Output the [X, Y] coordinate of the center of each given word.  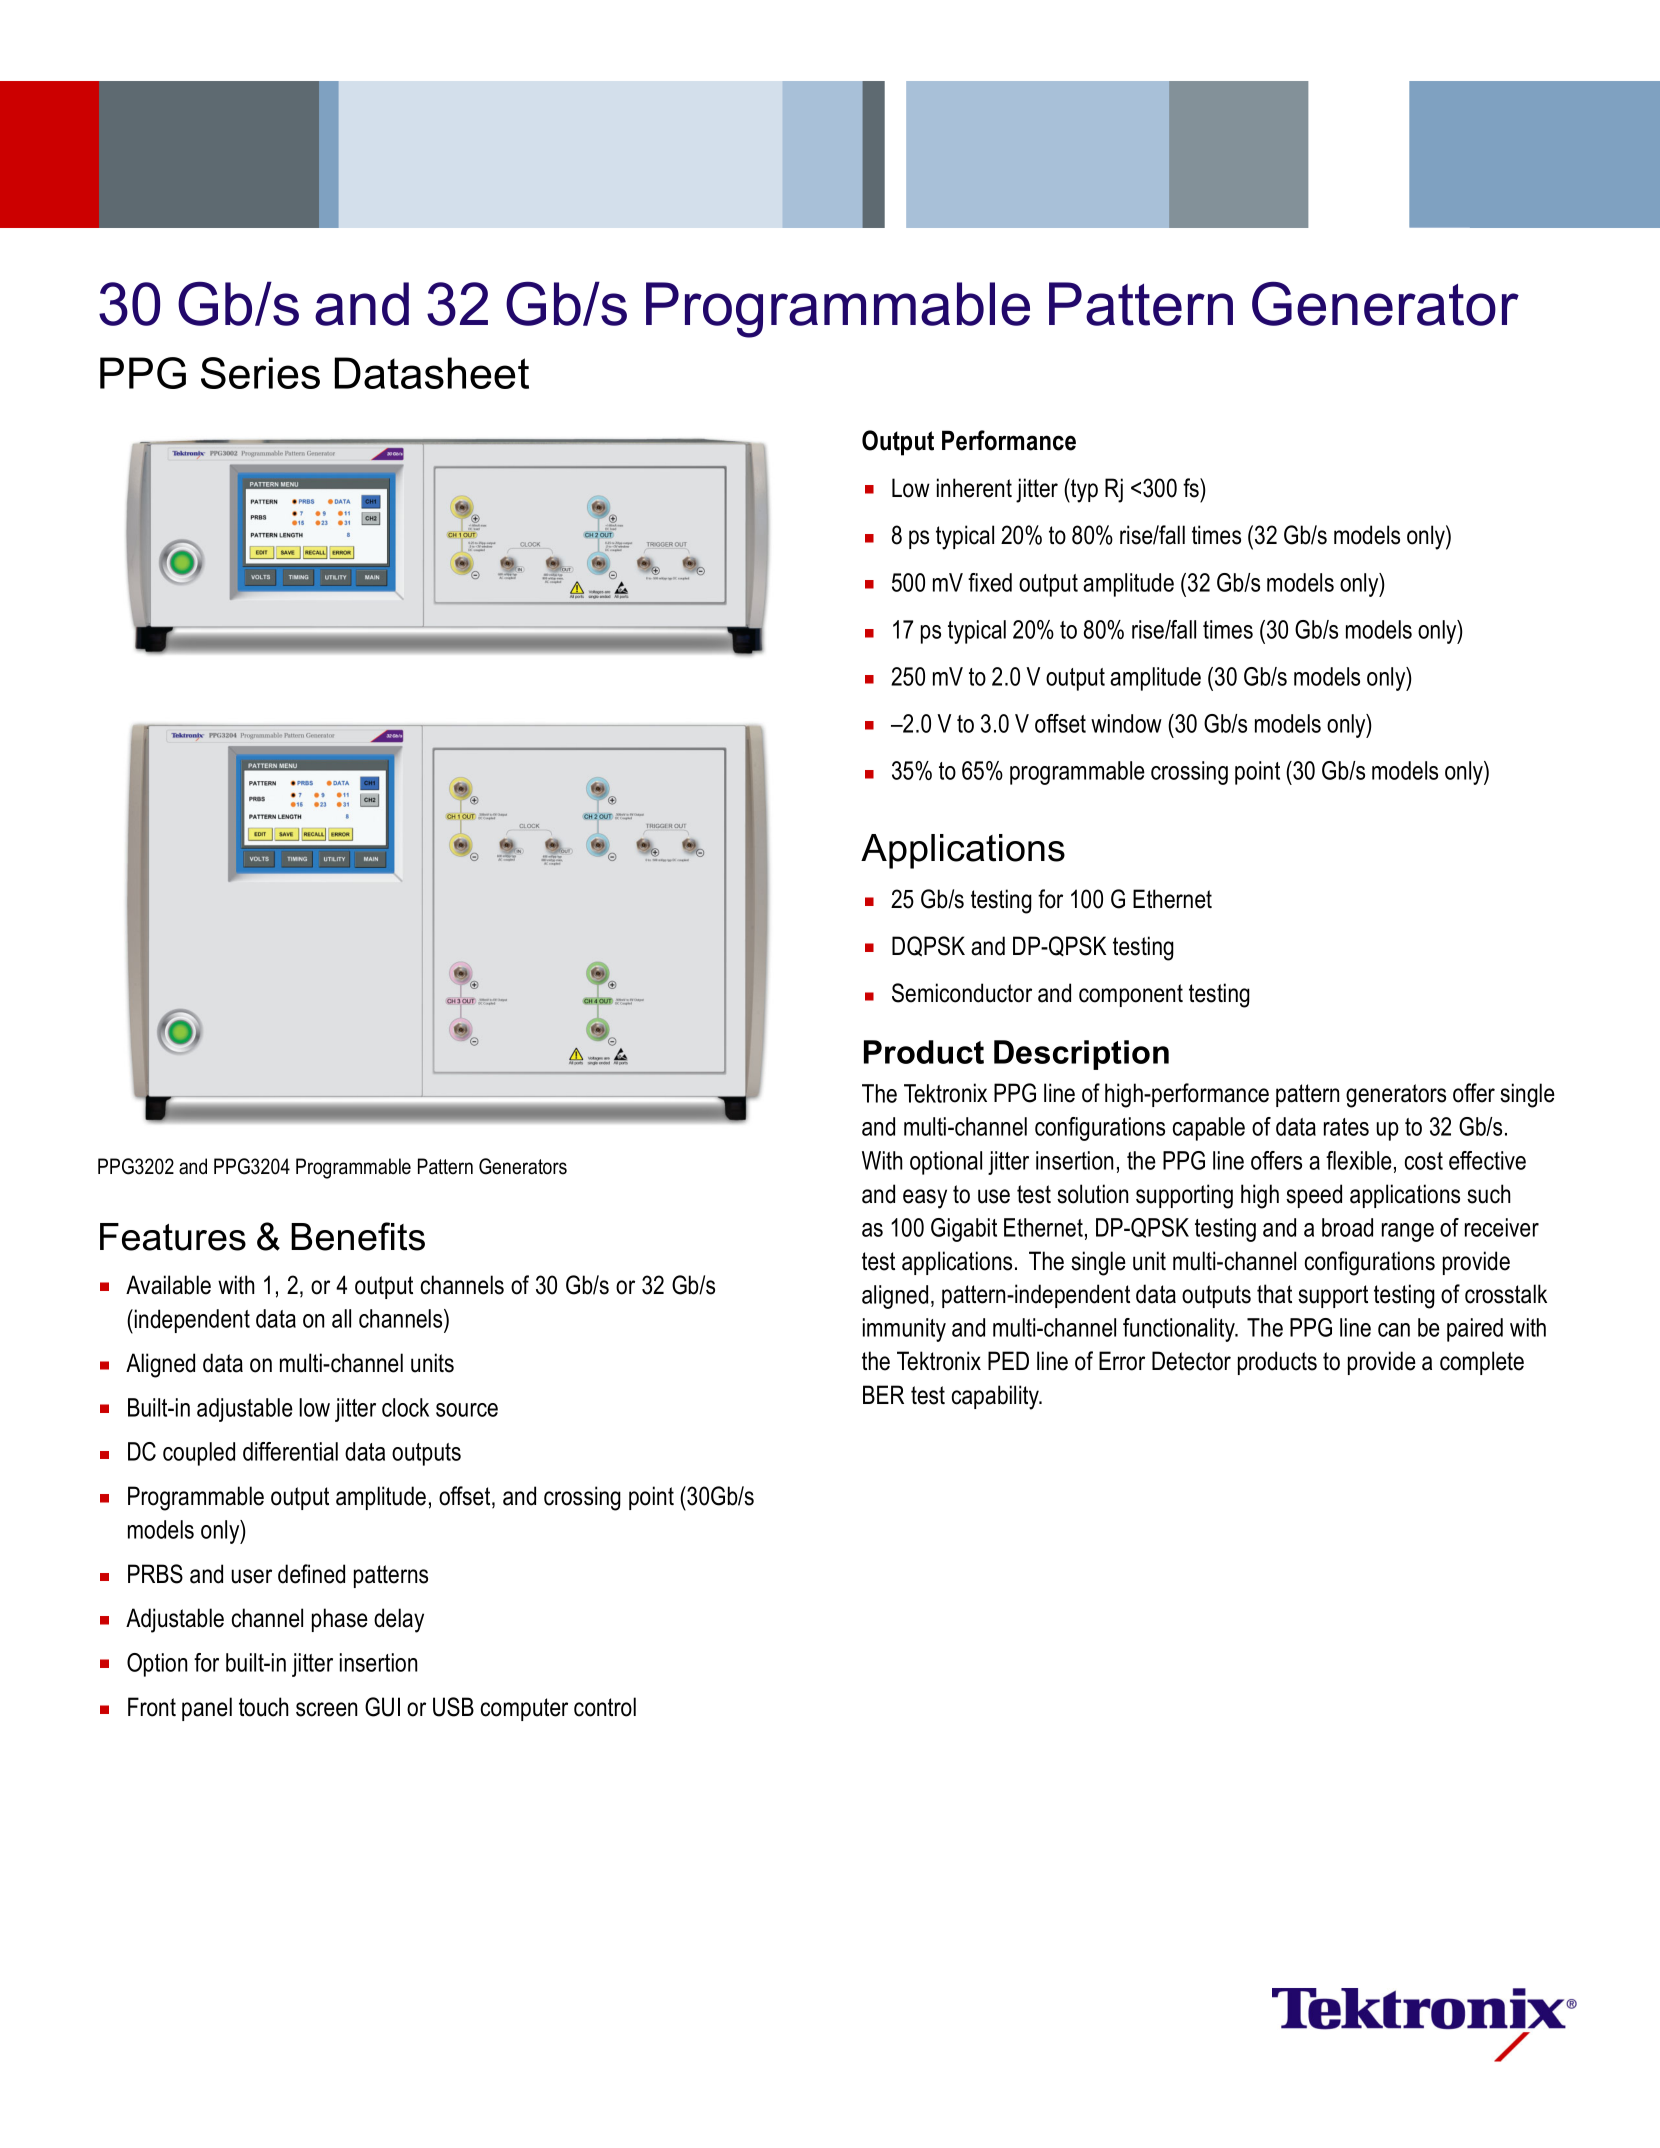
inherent [974, 488]
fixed [990, 582]
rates [1346, 1127]
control [605, 1707]
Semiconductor [962, 993]
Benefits [358, 1236]
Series [260, 373]
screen [326, 1709]
